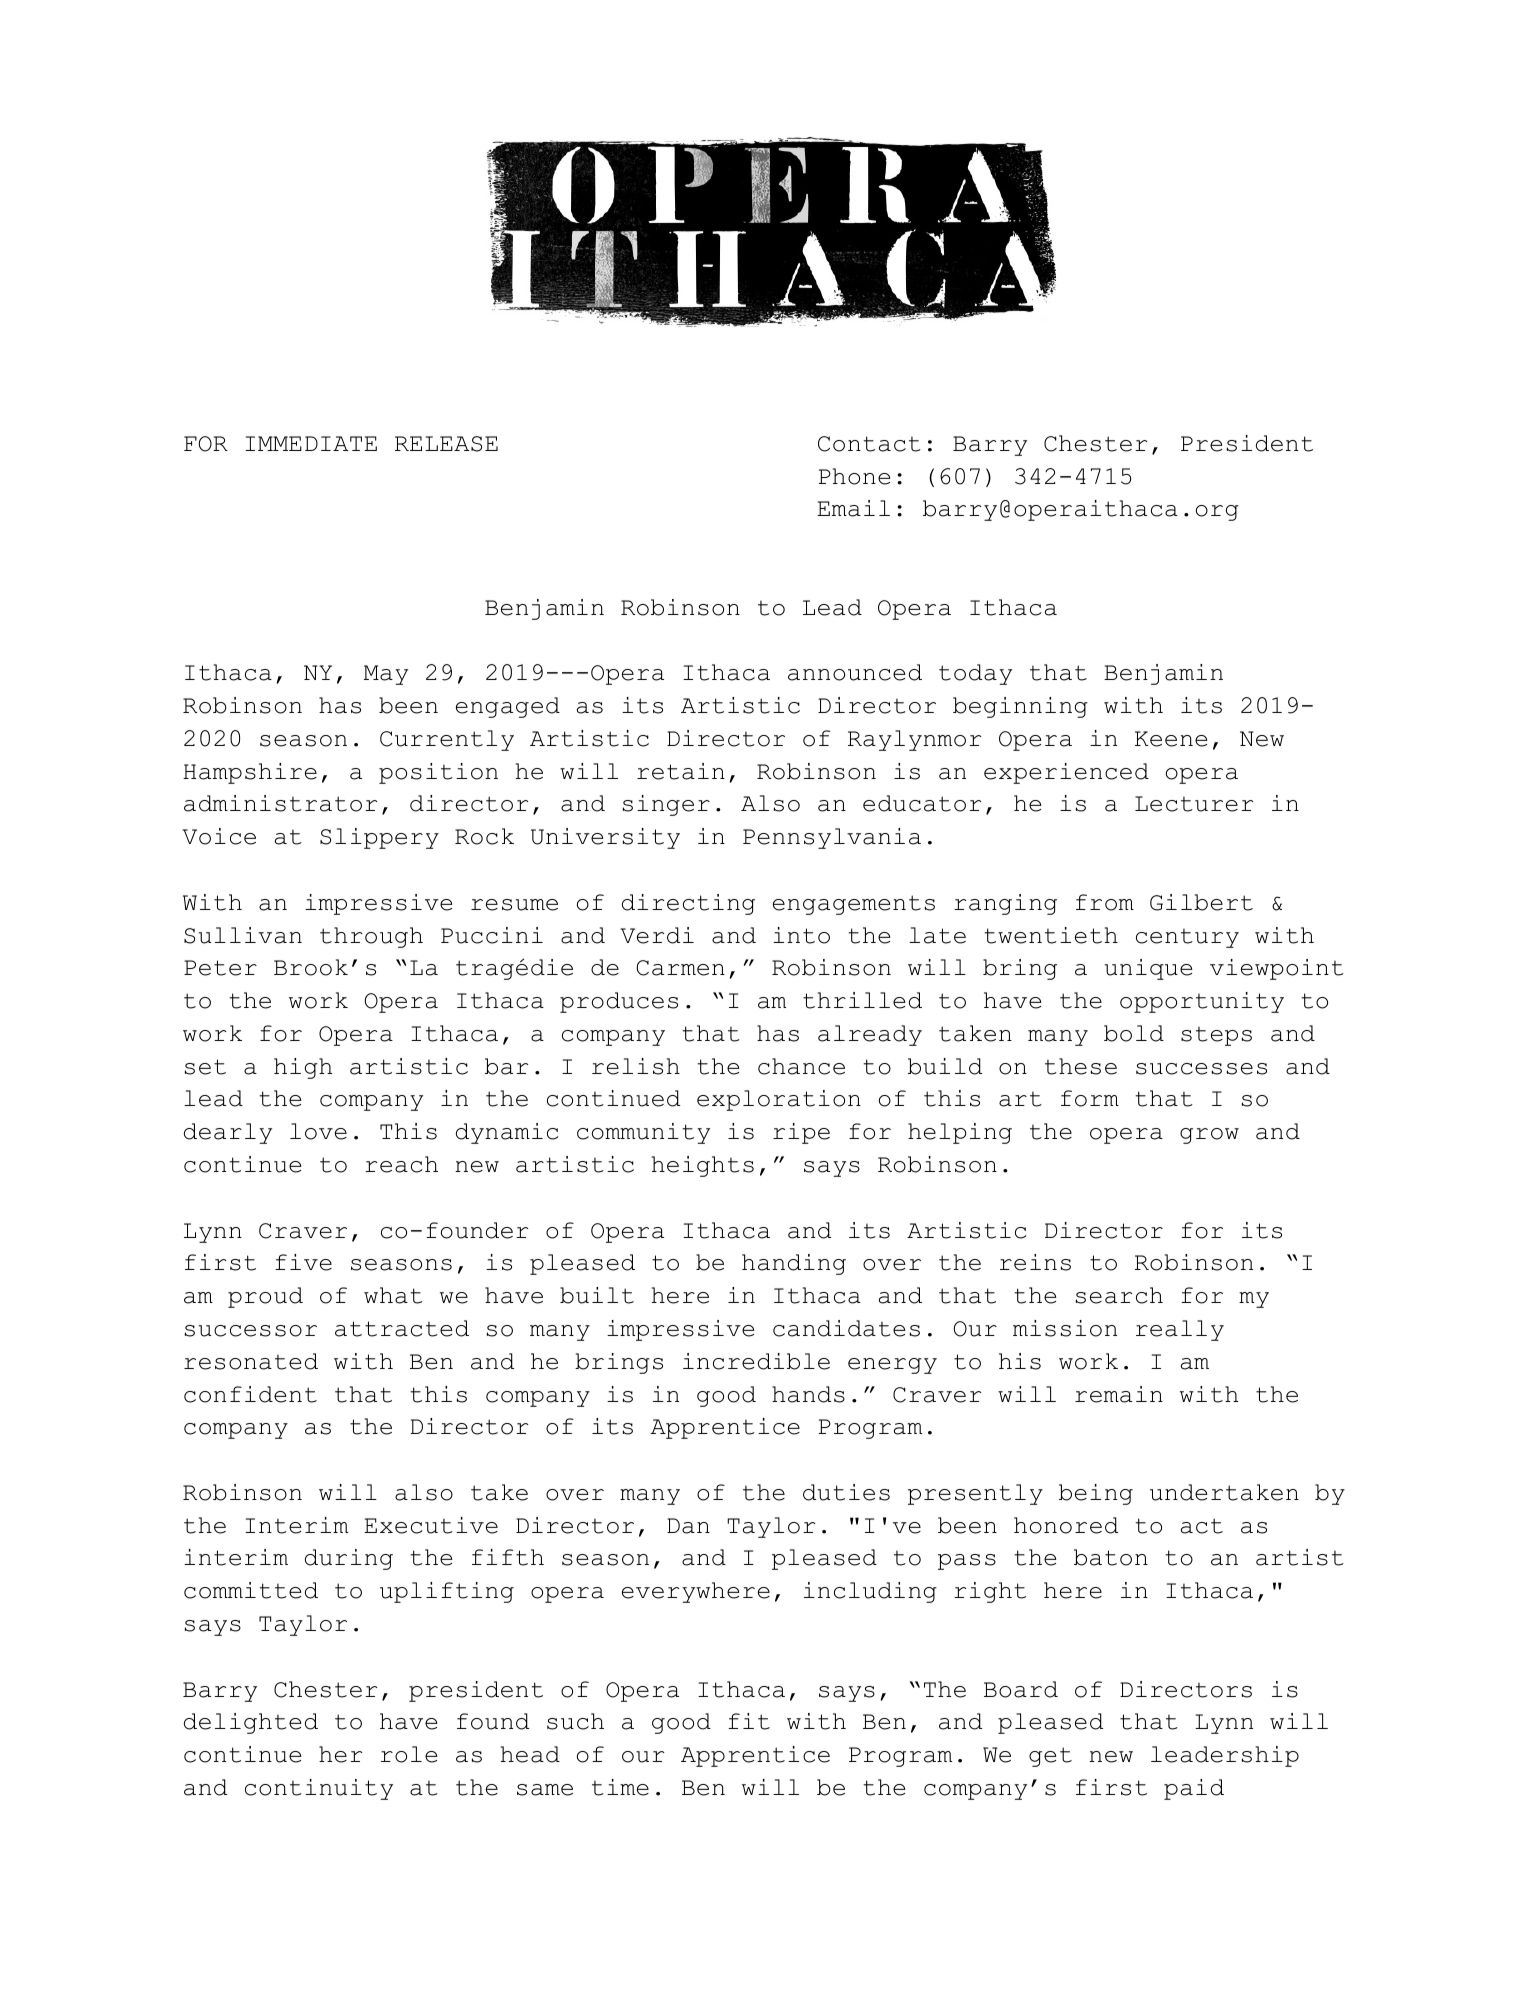 This screenshot has height=1993, width=1540. What do you see at coordinates (349, 1559) in the screenshot?
I see `during` at bounding box center [349, 1559].
